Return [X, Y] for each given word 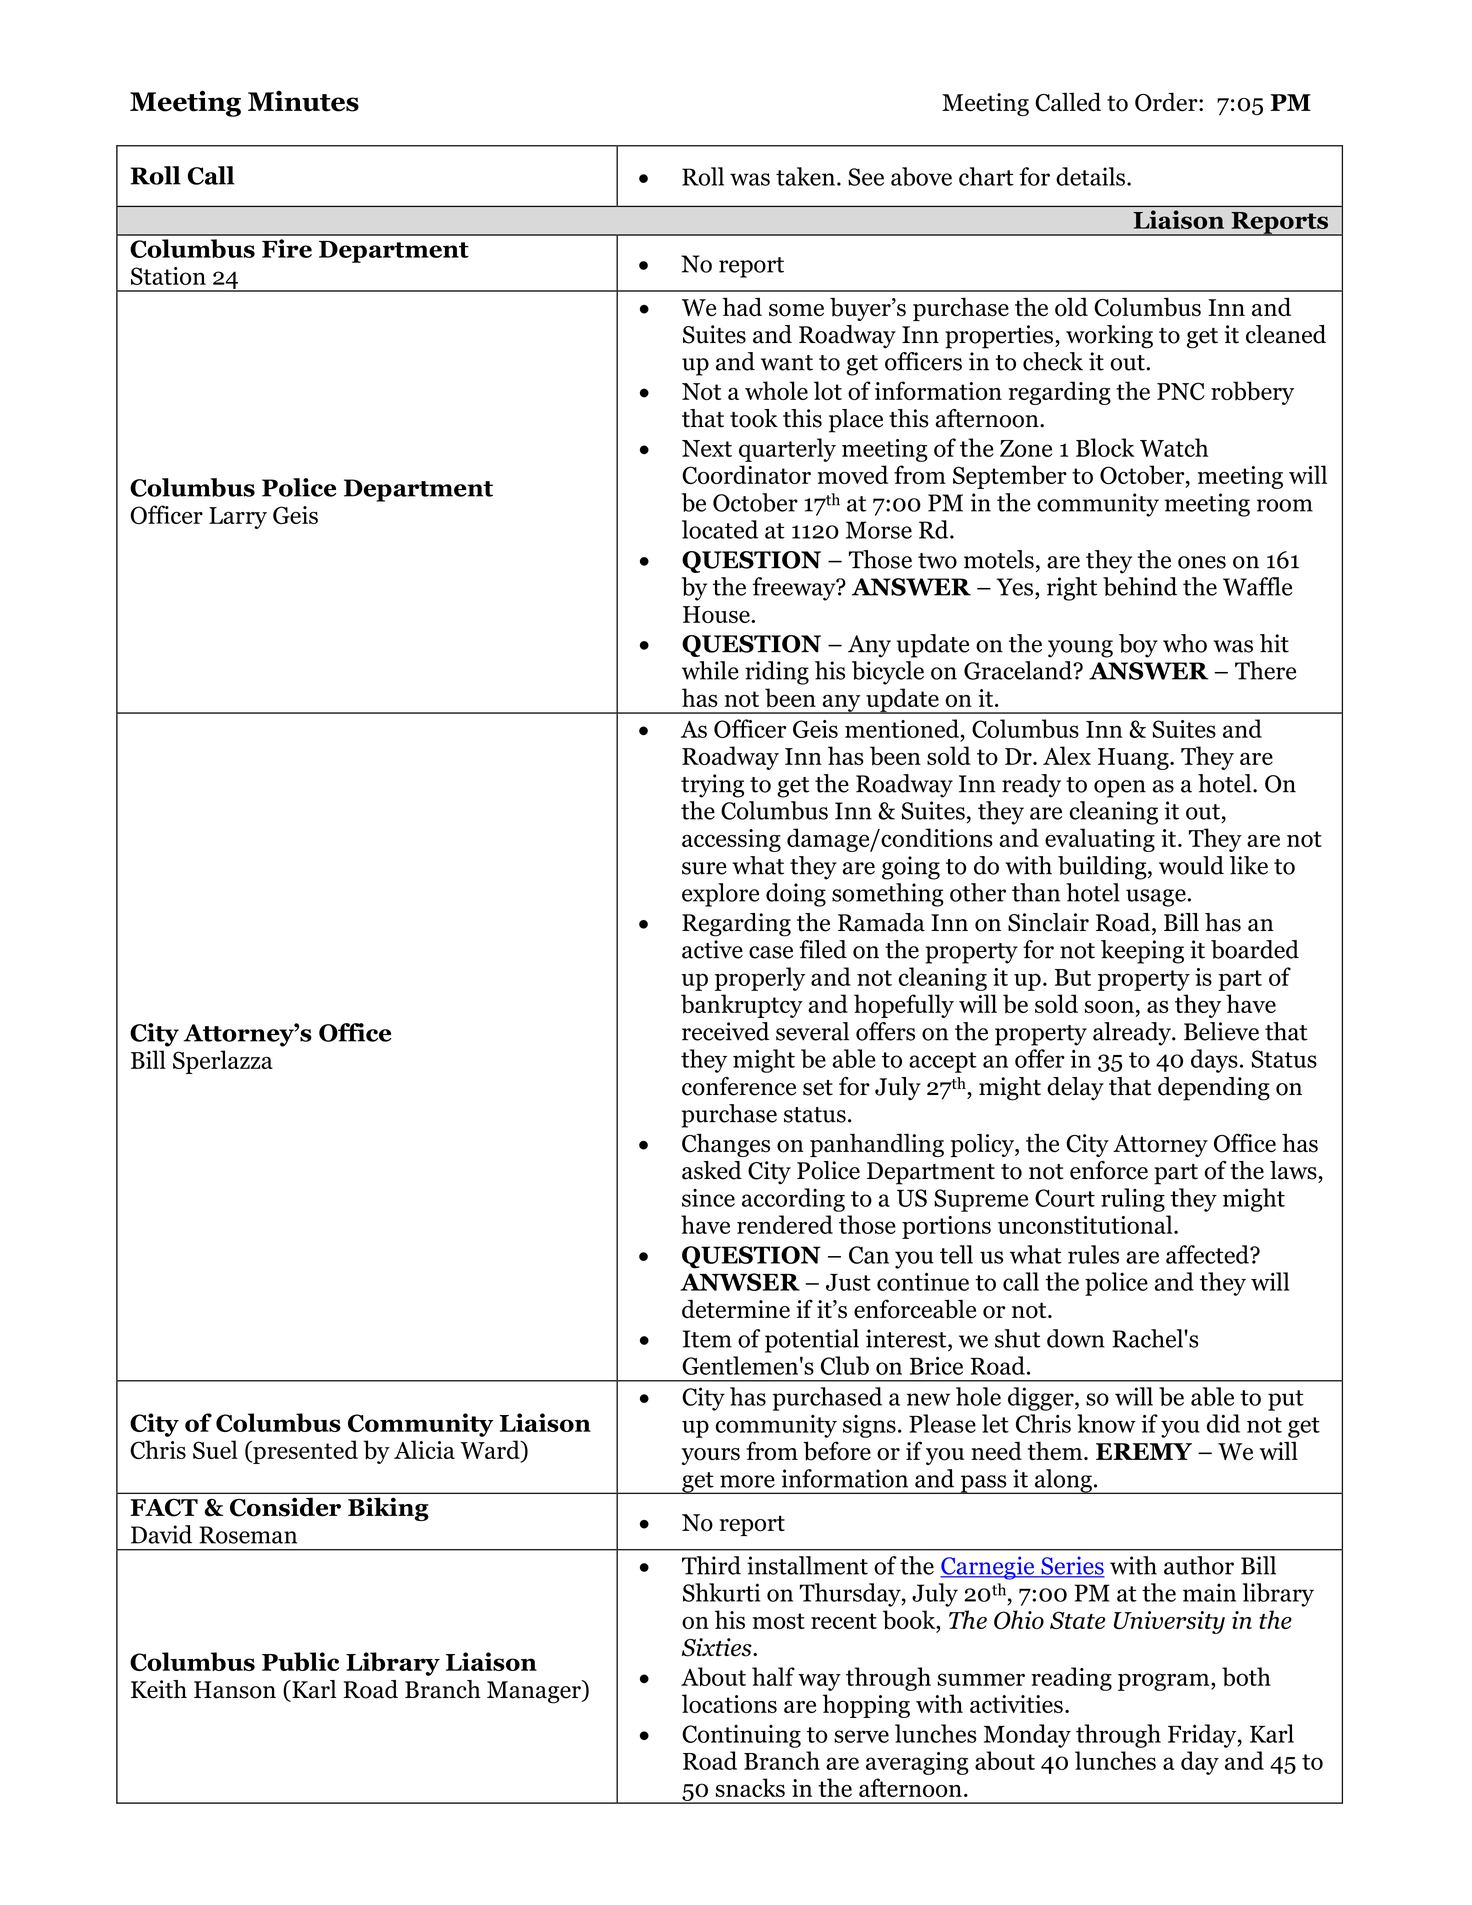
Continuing [741, 1736]
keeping [1142, 952]
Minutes [303, 101]
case [771, 952]
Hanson [235, 1690]
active [712, 949]
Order [1167, 102]
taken [805, 176]
